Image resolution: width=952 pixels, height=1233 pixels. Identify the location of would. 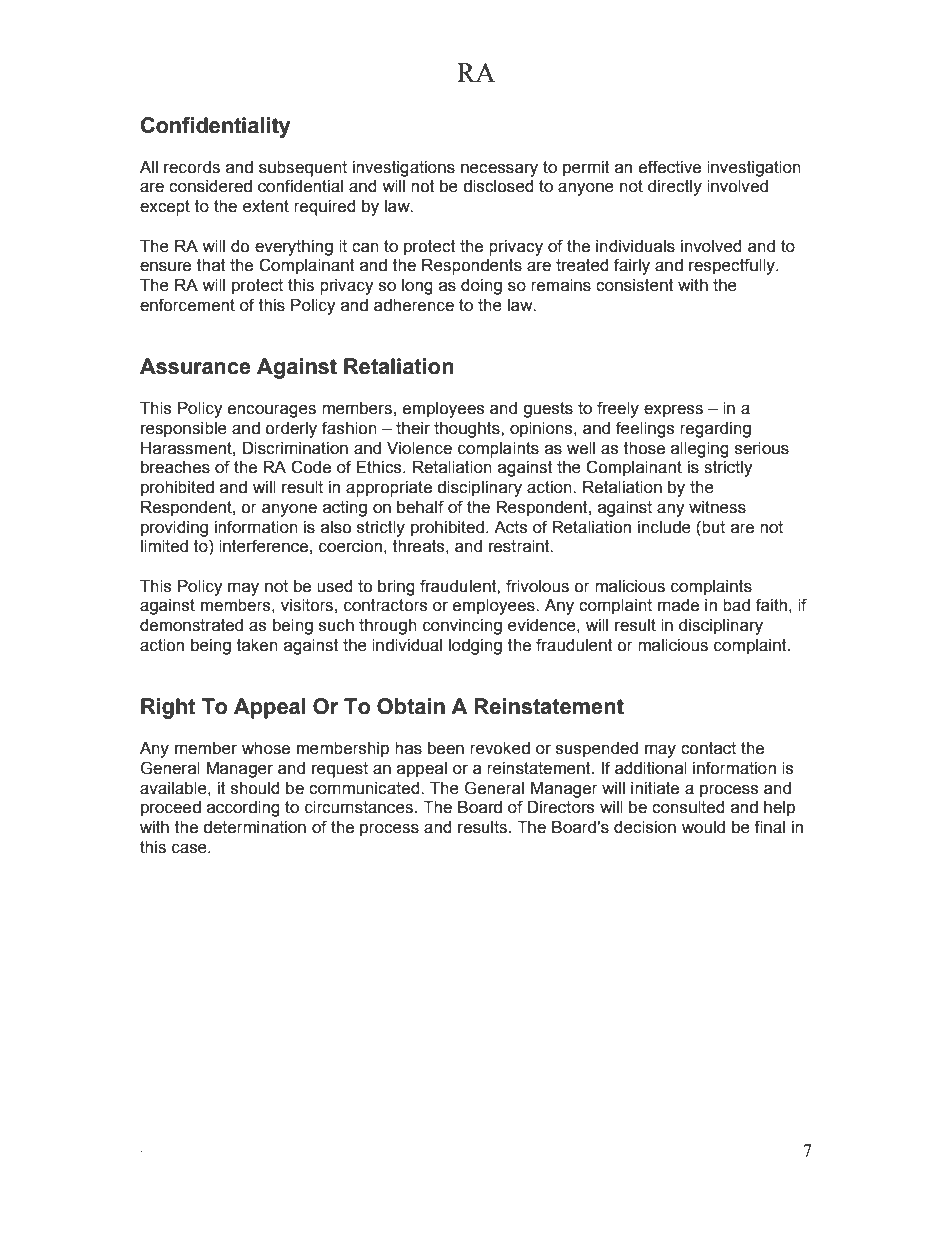
(703, 827).
